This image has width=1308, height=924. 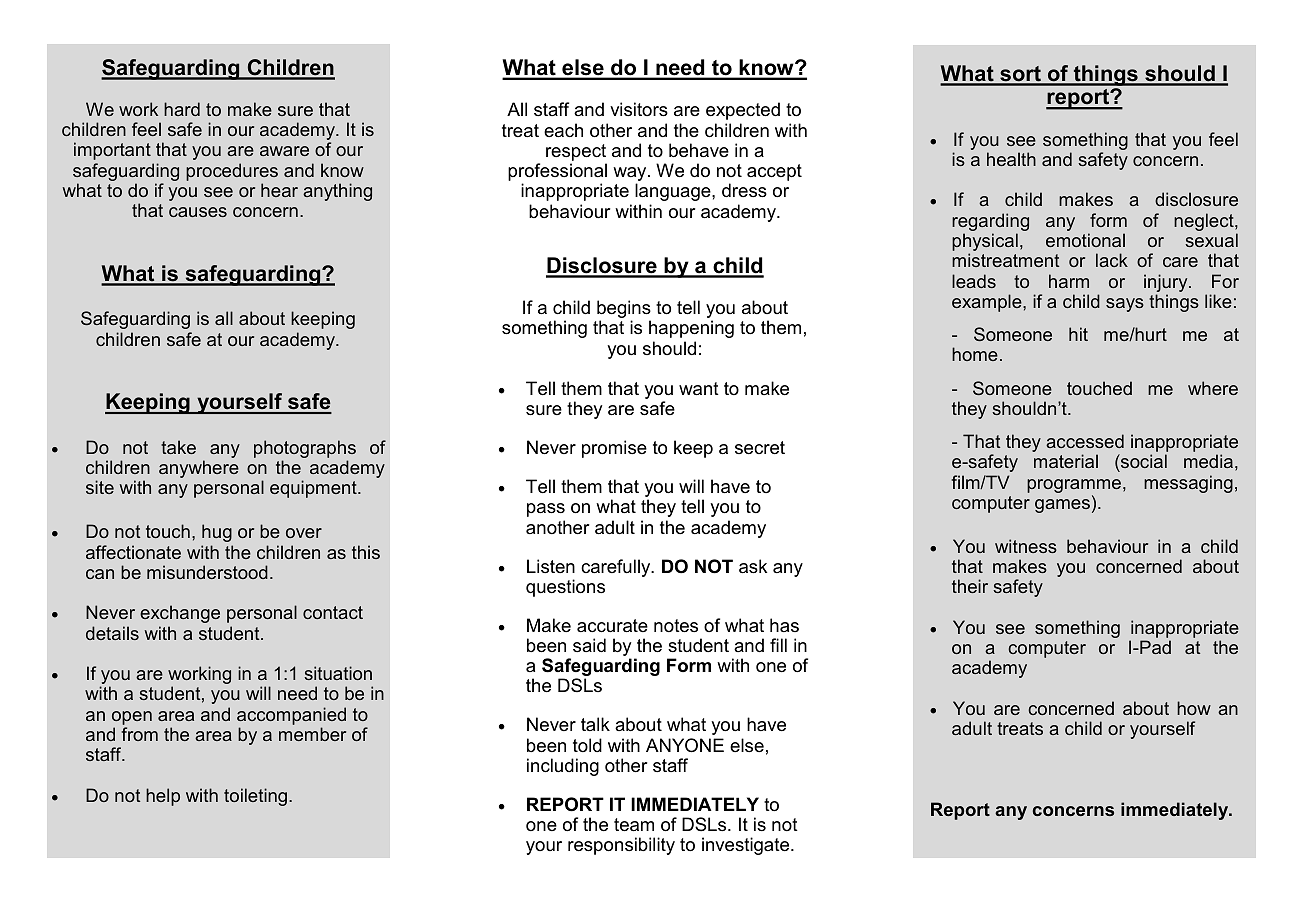 What do you see at coordinates (284, 151) in the image?
I see `aware` at bounding box center [284, 151].
